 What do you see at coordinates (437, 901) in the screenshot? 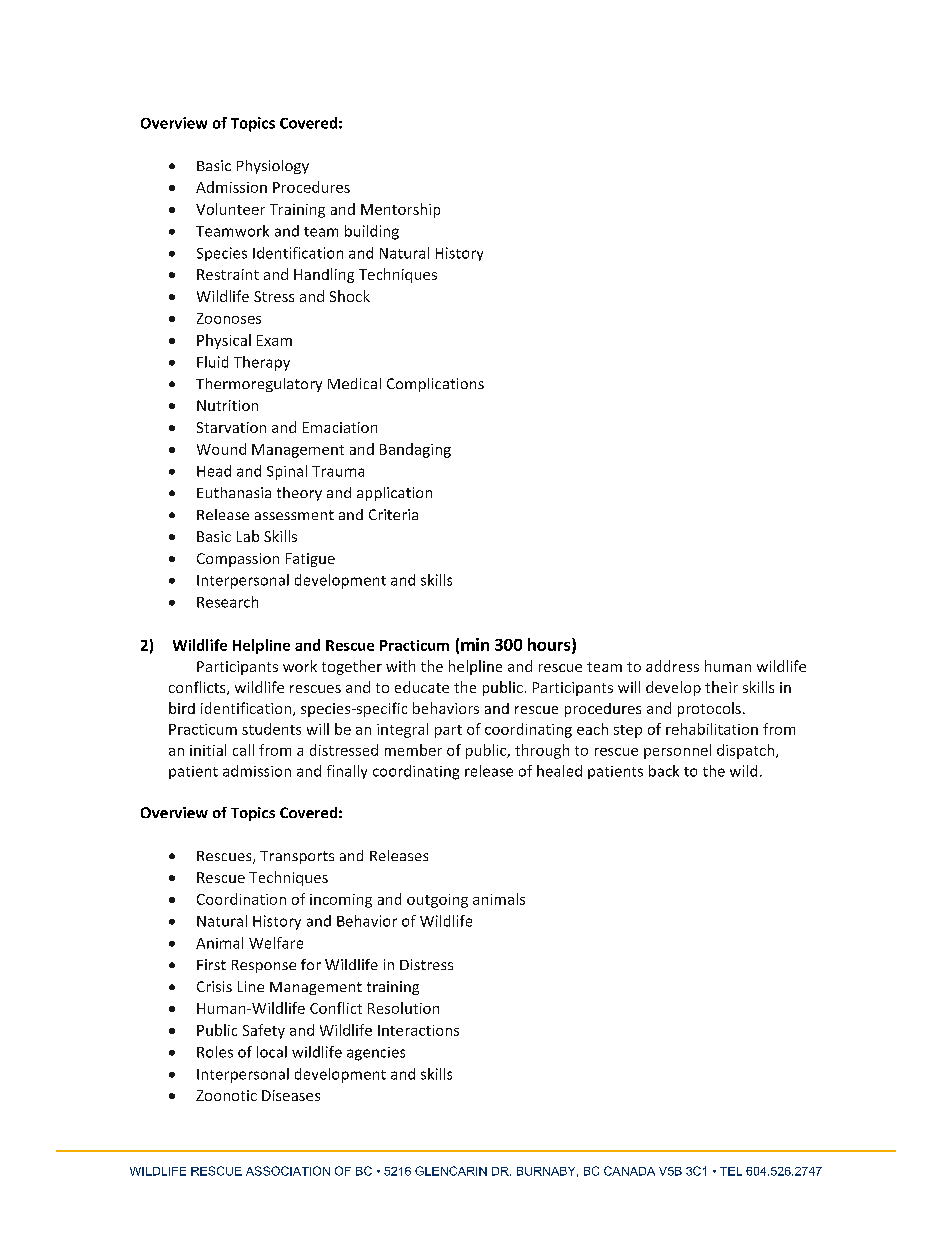
I see `outgoing` at bounding box center [437, 901].
